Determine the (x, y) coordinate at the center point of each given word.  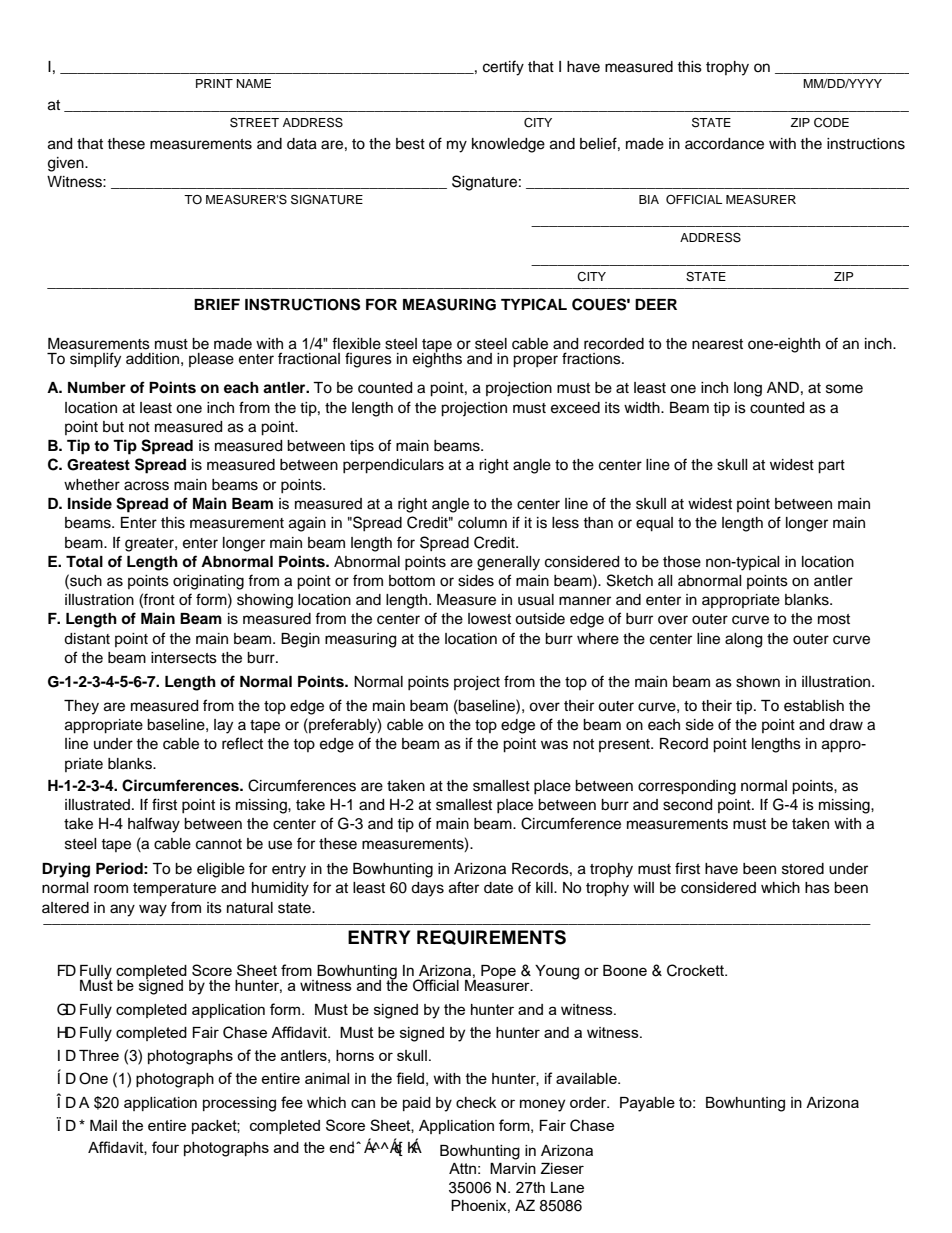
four (165, 1147)
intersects (184, 658)
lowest (489, 619)
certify (503, 68)
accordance (724, 144)
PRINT (214, 83)
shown (758, 682)
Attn (462, 1168)
